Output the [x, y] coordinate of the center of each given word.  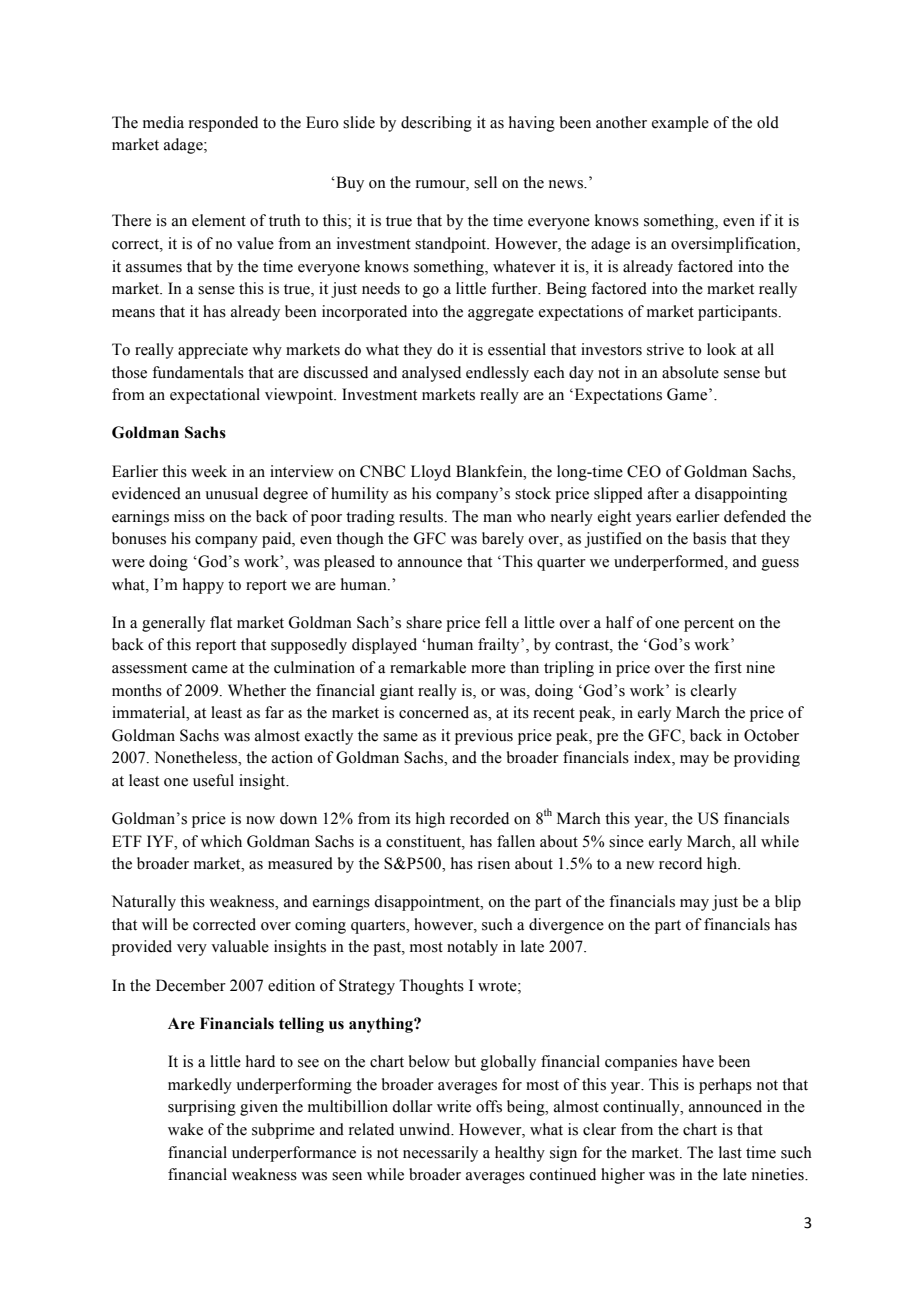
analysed [431, 374]
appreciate [213, 351]
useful [213, 780]
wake [185, 1129]
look [721, 349]
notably [472, 948]
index [653, 758]
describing [436, 124]
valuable [240, 946]
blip [788, 903]
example [680, 124]
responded [223, 124]
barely [503, 540]
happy [203, 586]
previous [484, 737]
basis [709, 538]
